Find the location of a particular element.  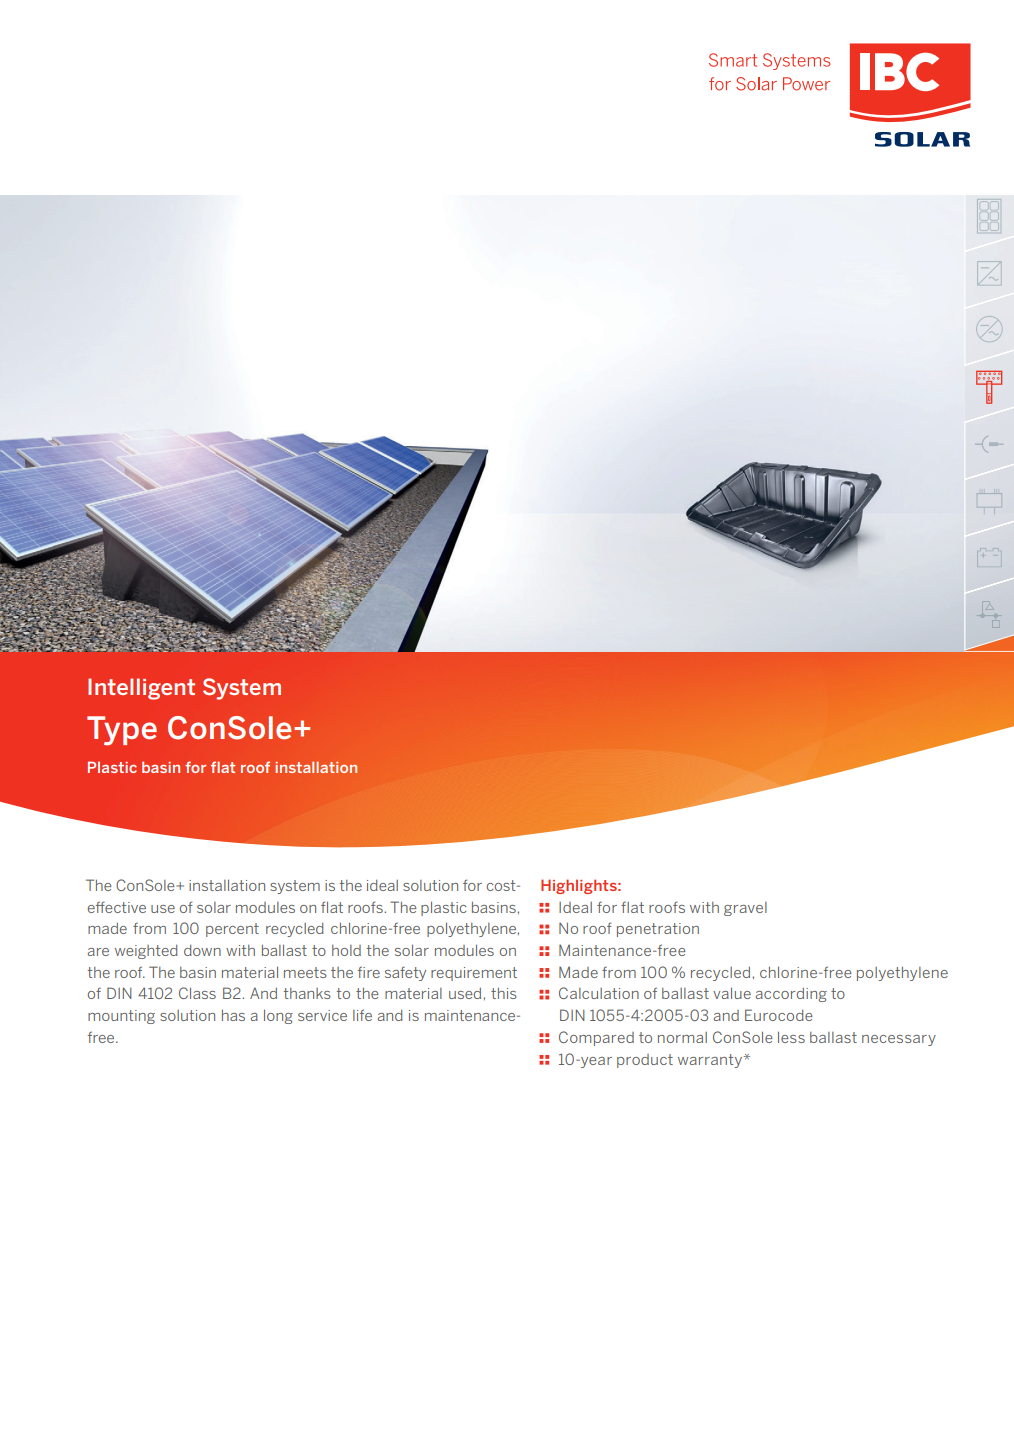

penetration is located at coordinates (658, 930).
